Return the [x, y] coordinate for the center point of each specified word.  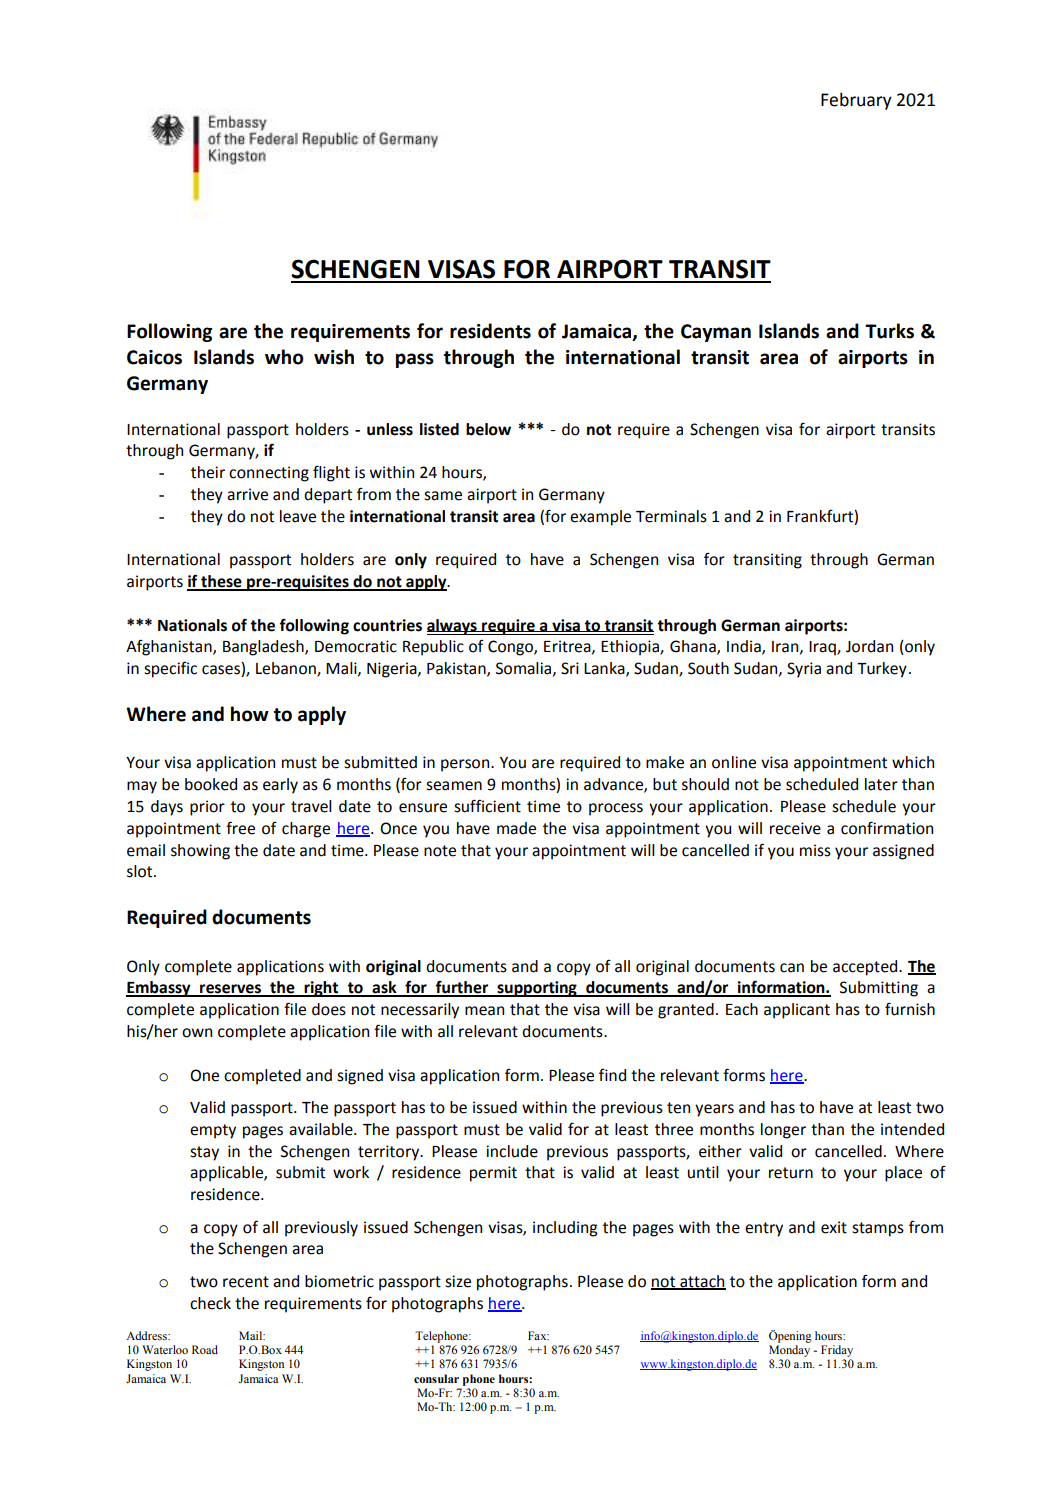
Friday [837, 1351]
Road [205, 1349]
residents [490, 331]
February [856, 101]
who [284, 357]
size [458, 1281]
